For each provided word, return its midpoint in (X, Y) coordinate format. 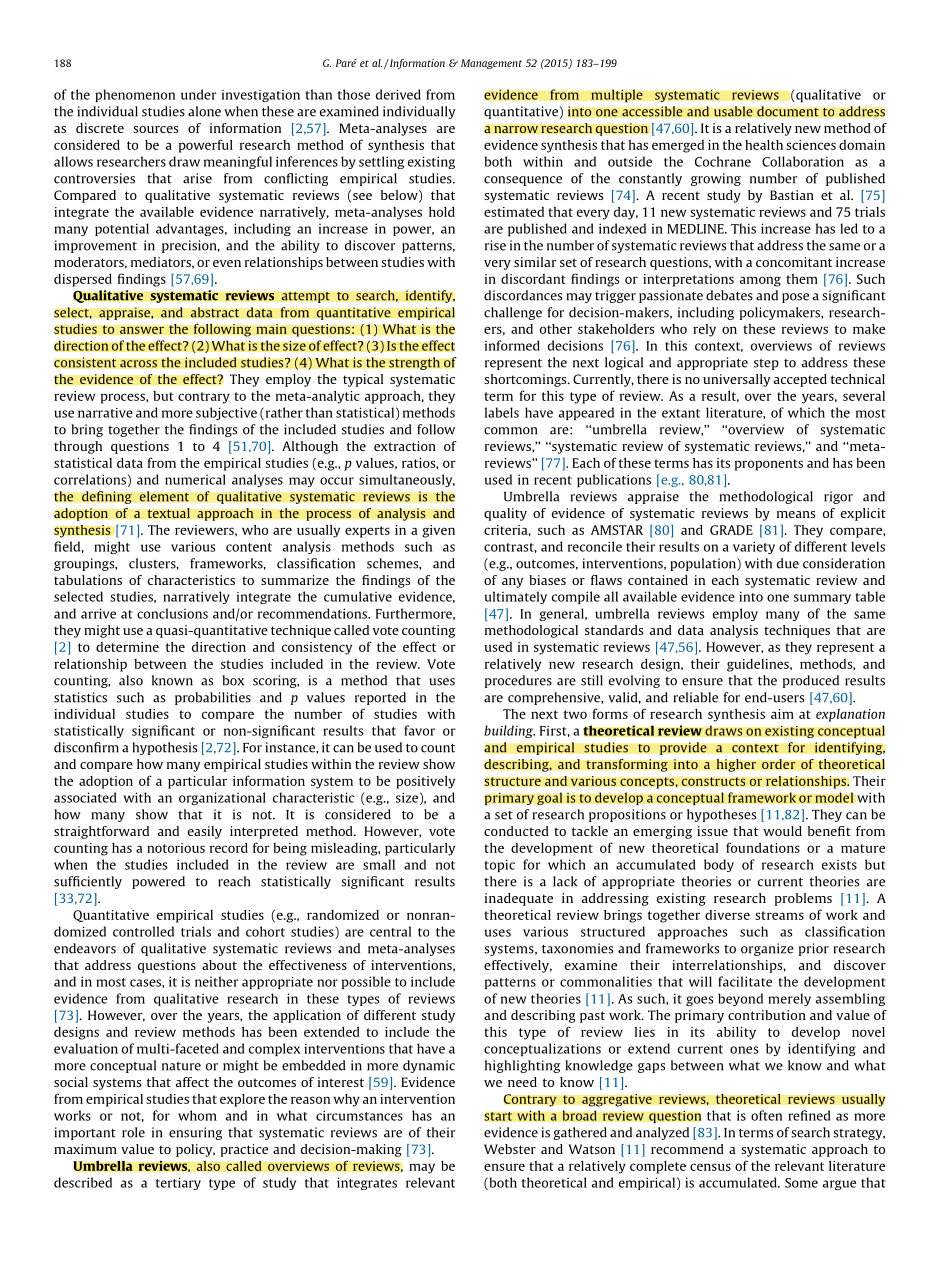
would (782, 831)
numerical (195, 479)
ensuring (195, 1133)
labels (502, 412)
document (788, 111)
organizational (222, 798)
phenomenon (135, 95)
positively (425, 782)
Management (491, 64)
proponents (769, 465)
